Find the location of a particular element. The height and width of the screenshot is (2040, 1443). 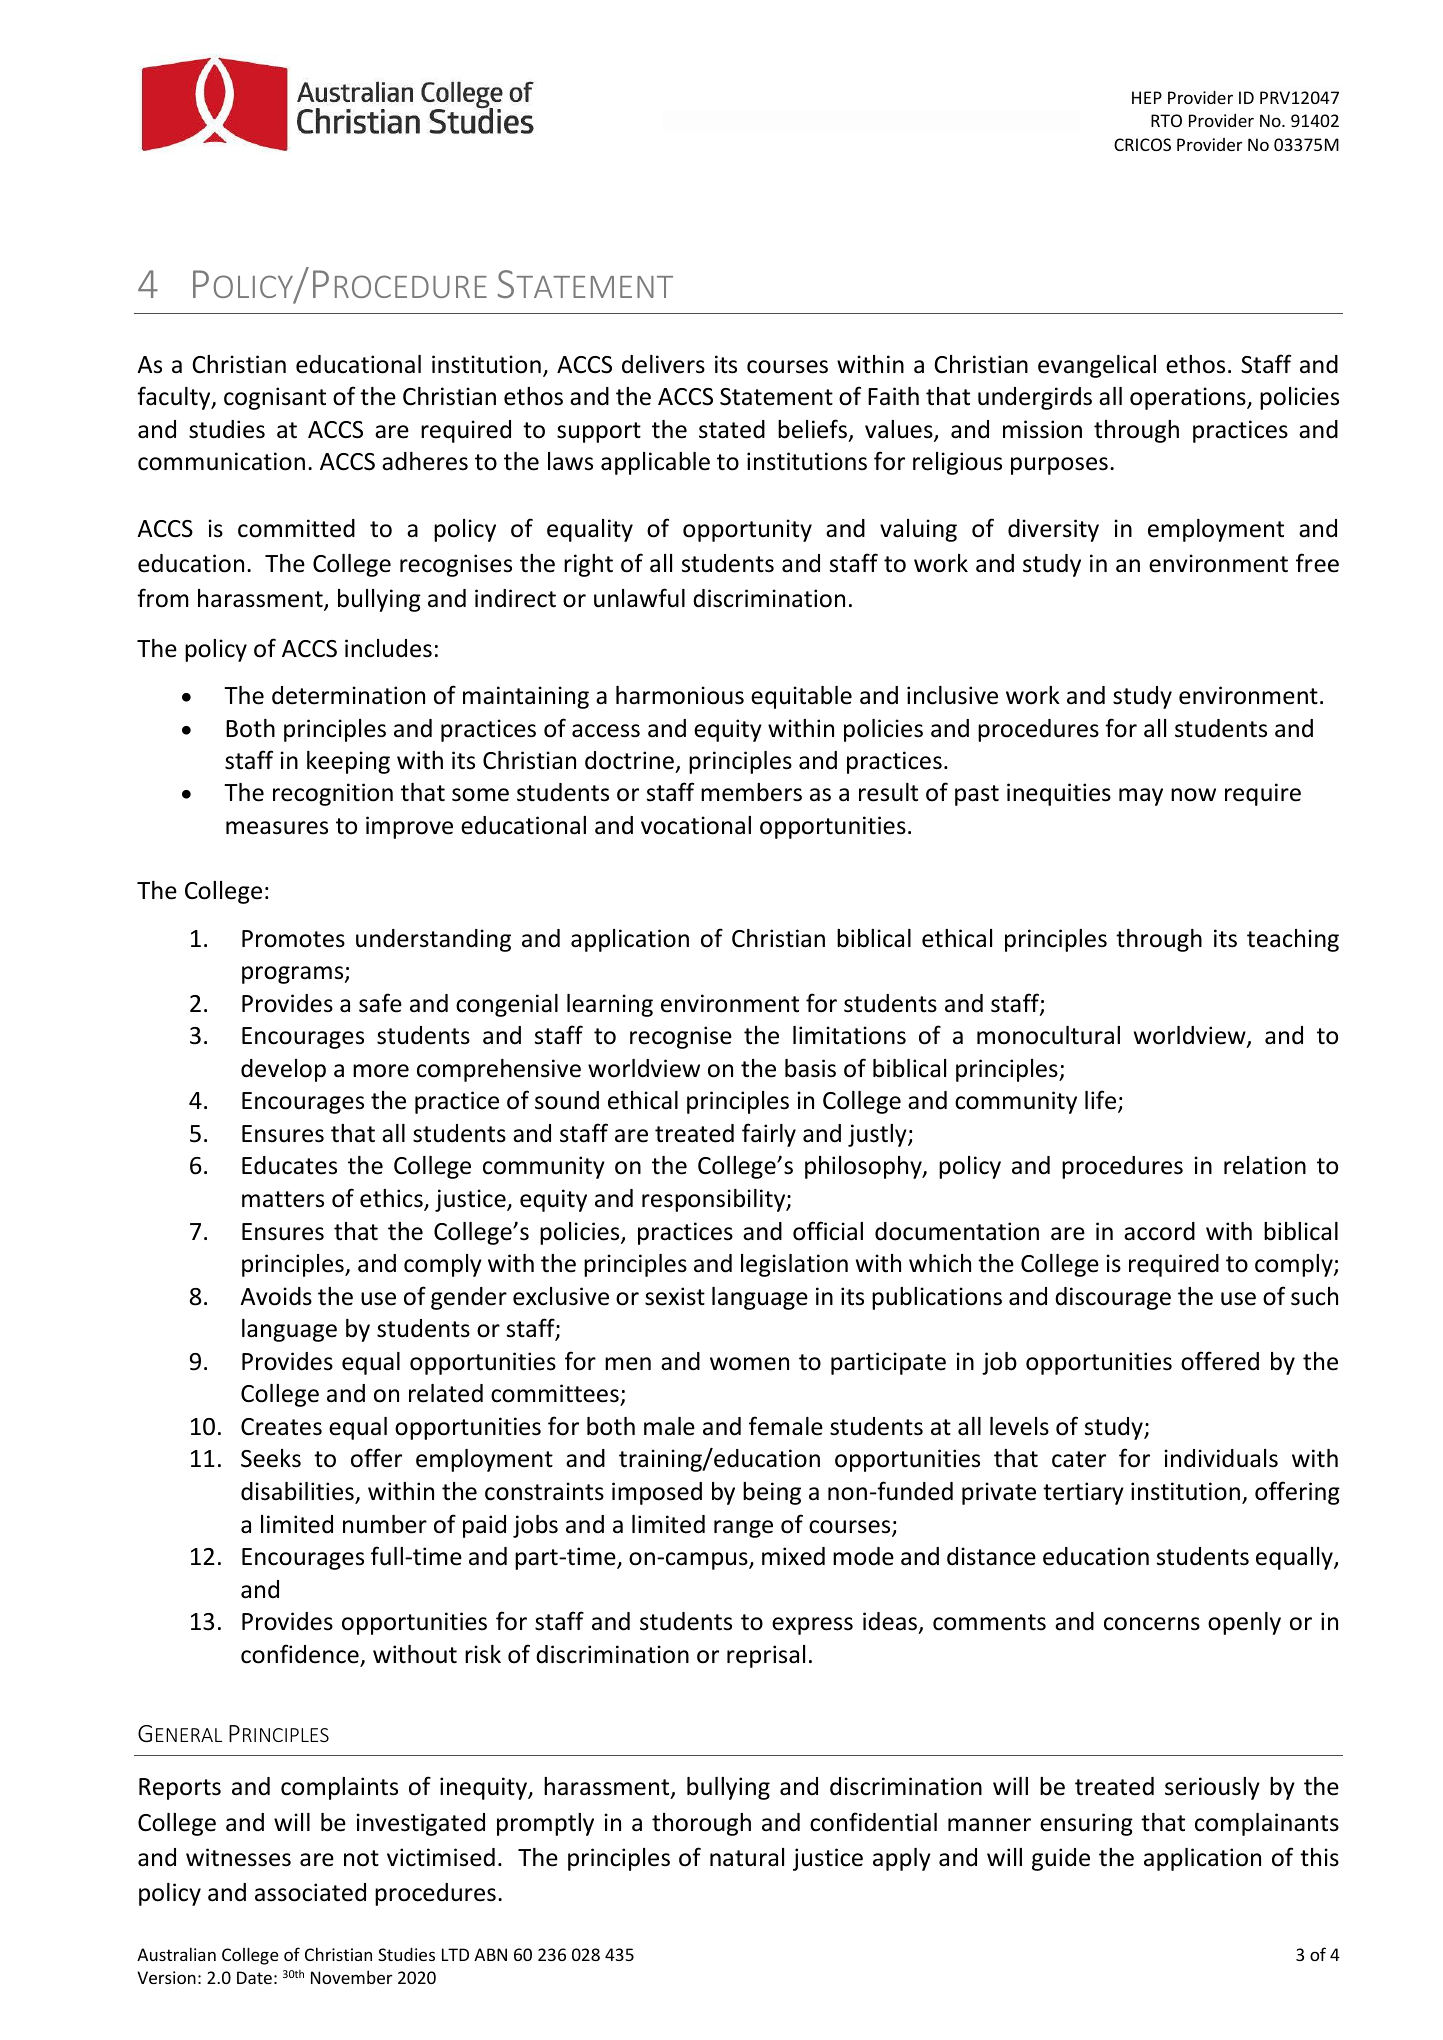

delivers is located at coordinates (663, 364).
